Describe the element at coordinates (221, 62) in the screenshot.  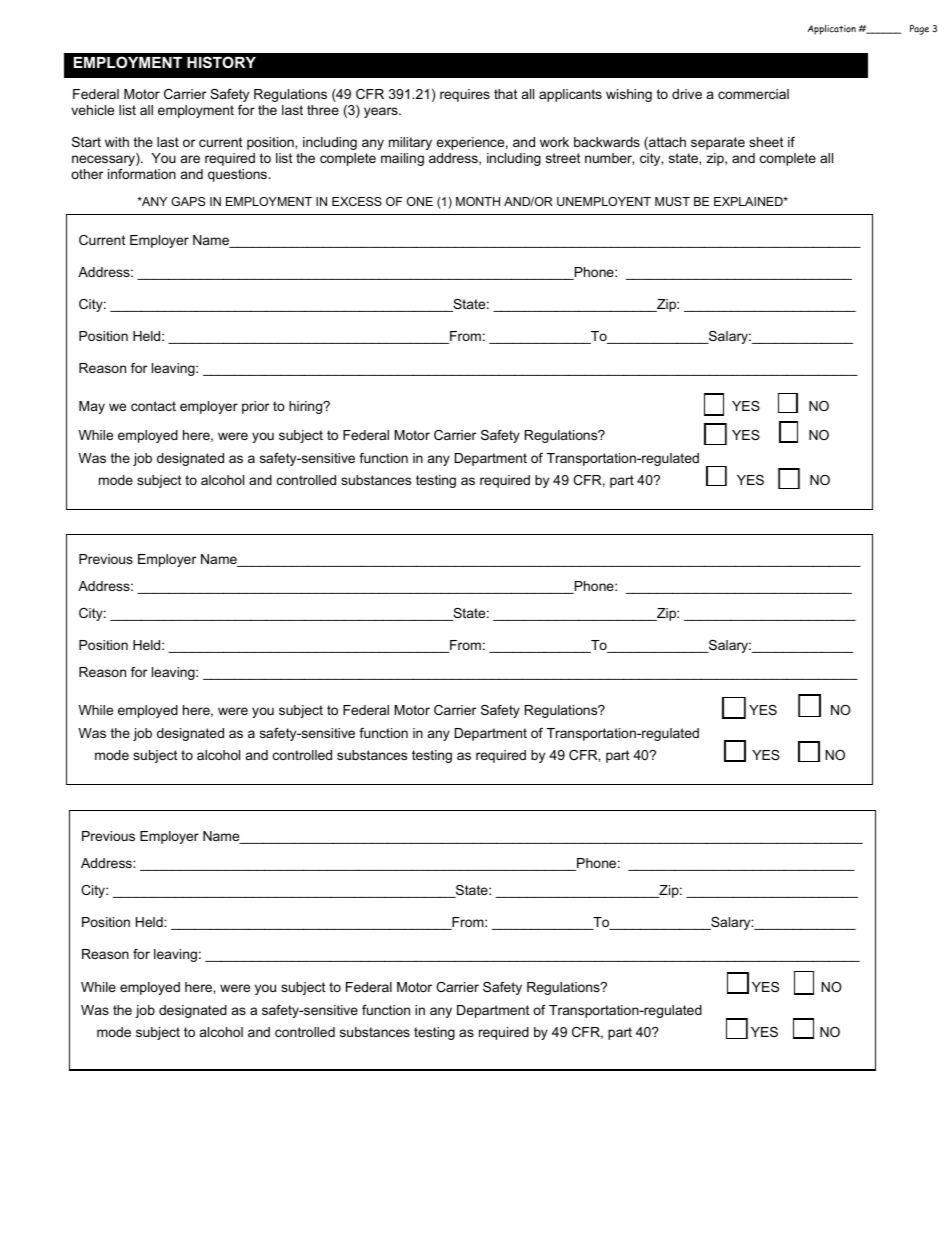
I see `HISTORY` at that location.
